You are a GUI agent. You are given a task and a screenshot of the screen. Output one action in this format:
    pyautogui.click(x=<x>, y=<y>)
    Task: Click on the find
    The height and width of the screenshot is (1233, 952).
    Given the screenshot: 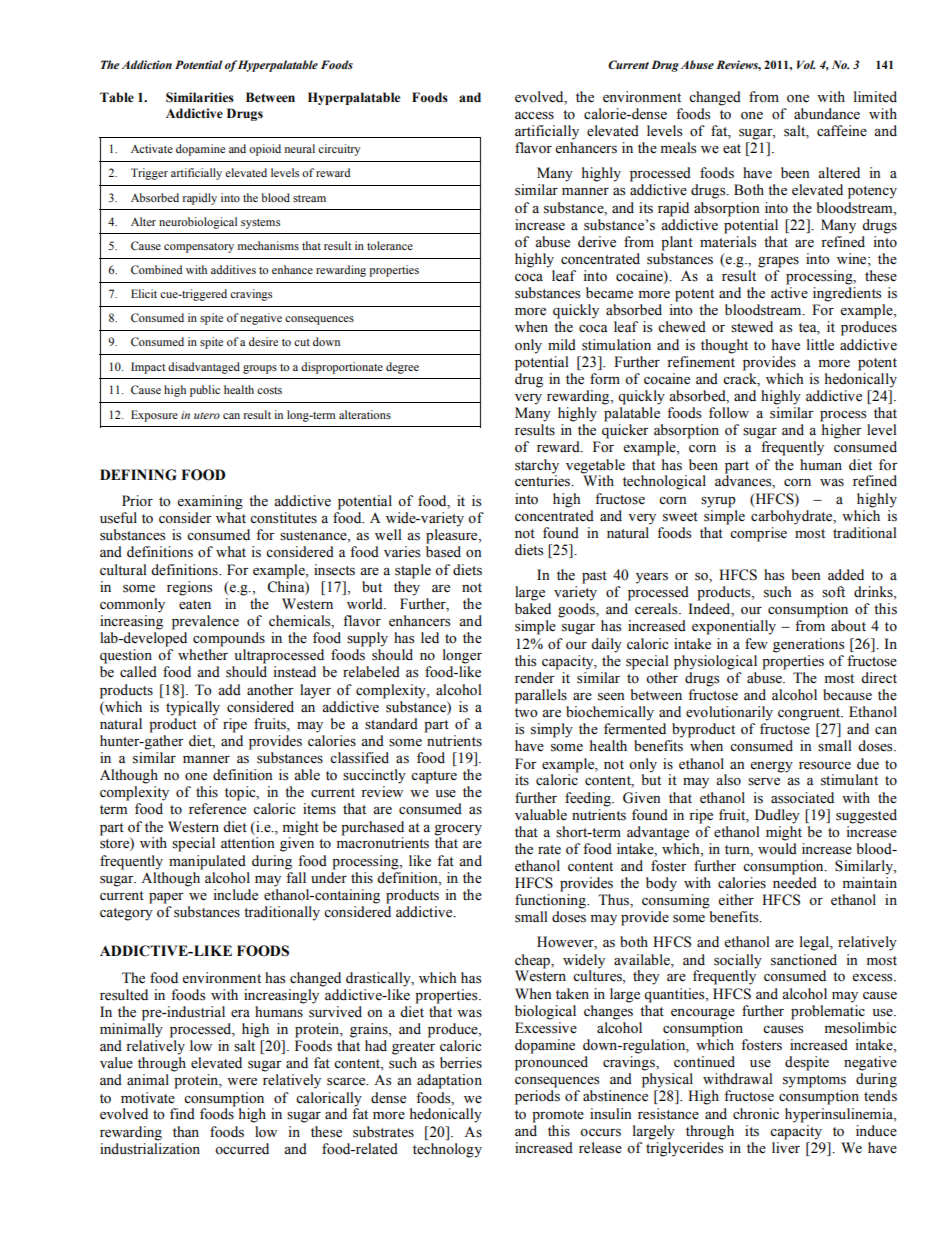 What is the action you would take?
    pyautogui.click(x=182, y=1114)
